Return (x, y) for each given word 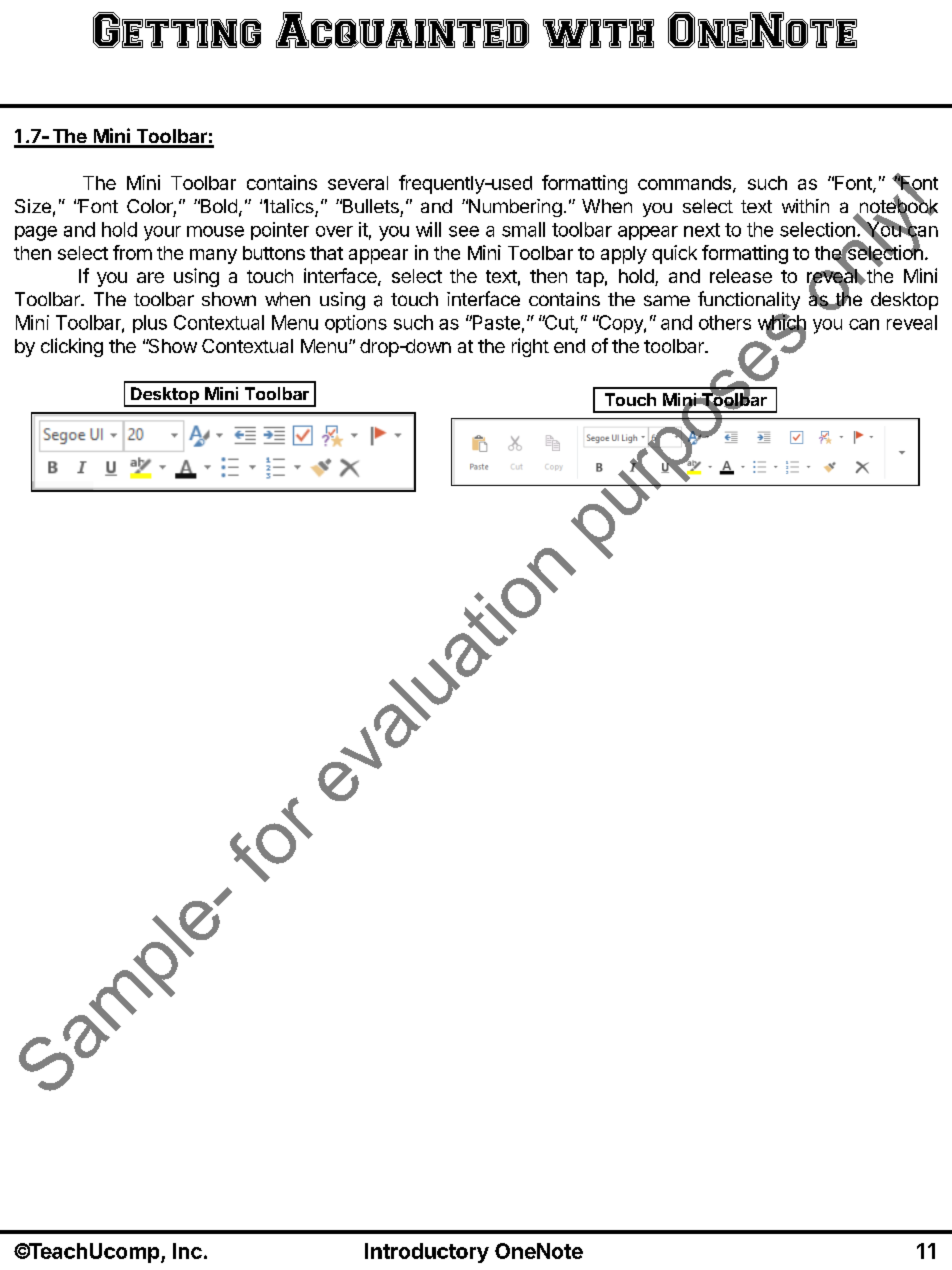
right (530, 347)
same (667, 300)
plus (150, 324)
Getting (177, 30)
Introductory (427, 1253)
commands (686, 184)
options (356, 324)
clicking (72, 347)
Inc (187, 1251)
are (150, 277)
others (725, 322)
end (569, 346)
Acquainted (402, 30)
